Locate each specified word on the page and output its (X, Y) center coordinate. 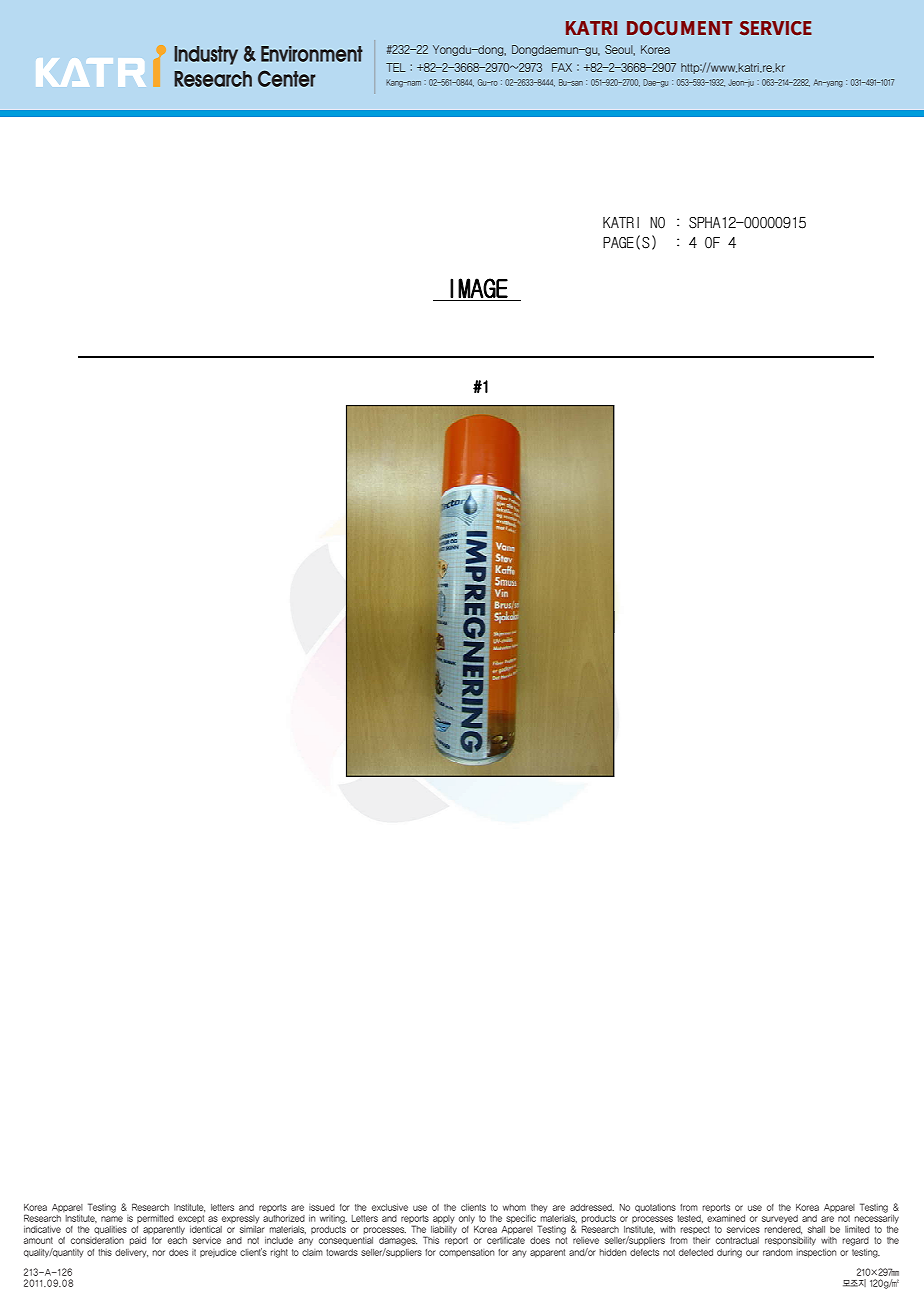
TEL (396, 67)
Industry (206, 55)
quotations (655, 1208)
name (112, 1219)
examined (726, 1218)
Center (287, 78)
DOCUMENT (680, 28)
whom (514, 1207)
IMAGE (479, 288)
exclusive (390, 1207)
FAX (562, 67)
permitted (155, 1219)
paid (138, 1241)
